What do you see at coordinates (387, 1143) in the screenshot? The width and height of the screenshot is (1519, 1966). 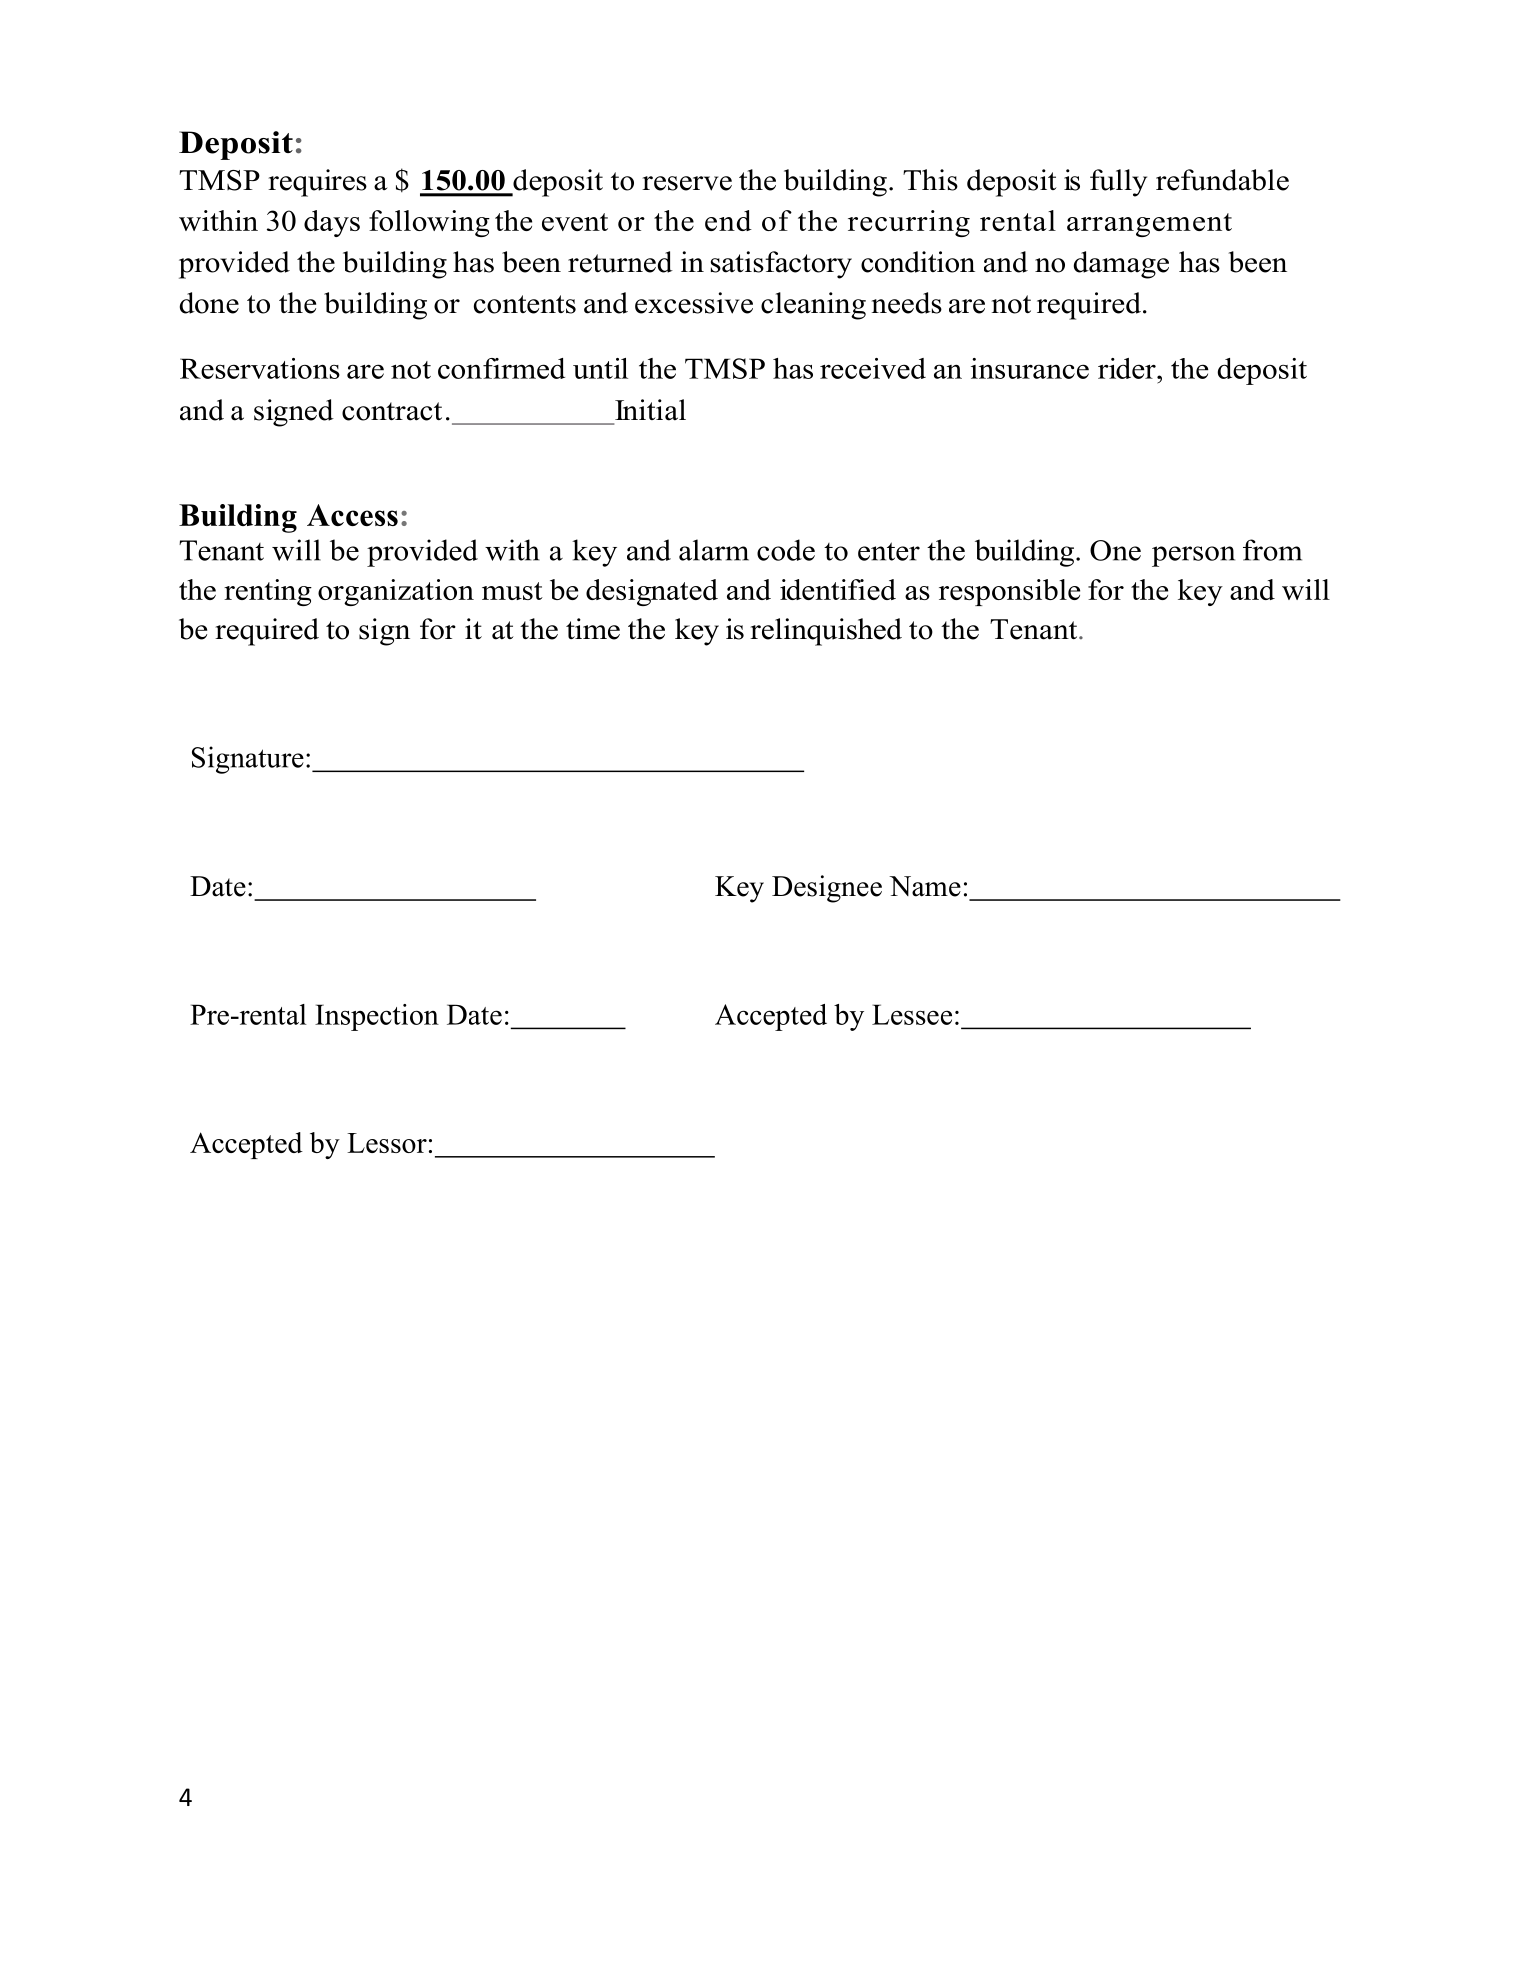 I see `Lessor` at bounding box center [387, 1143].
